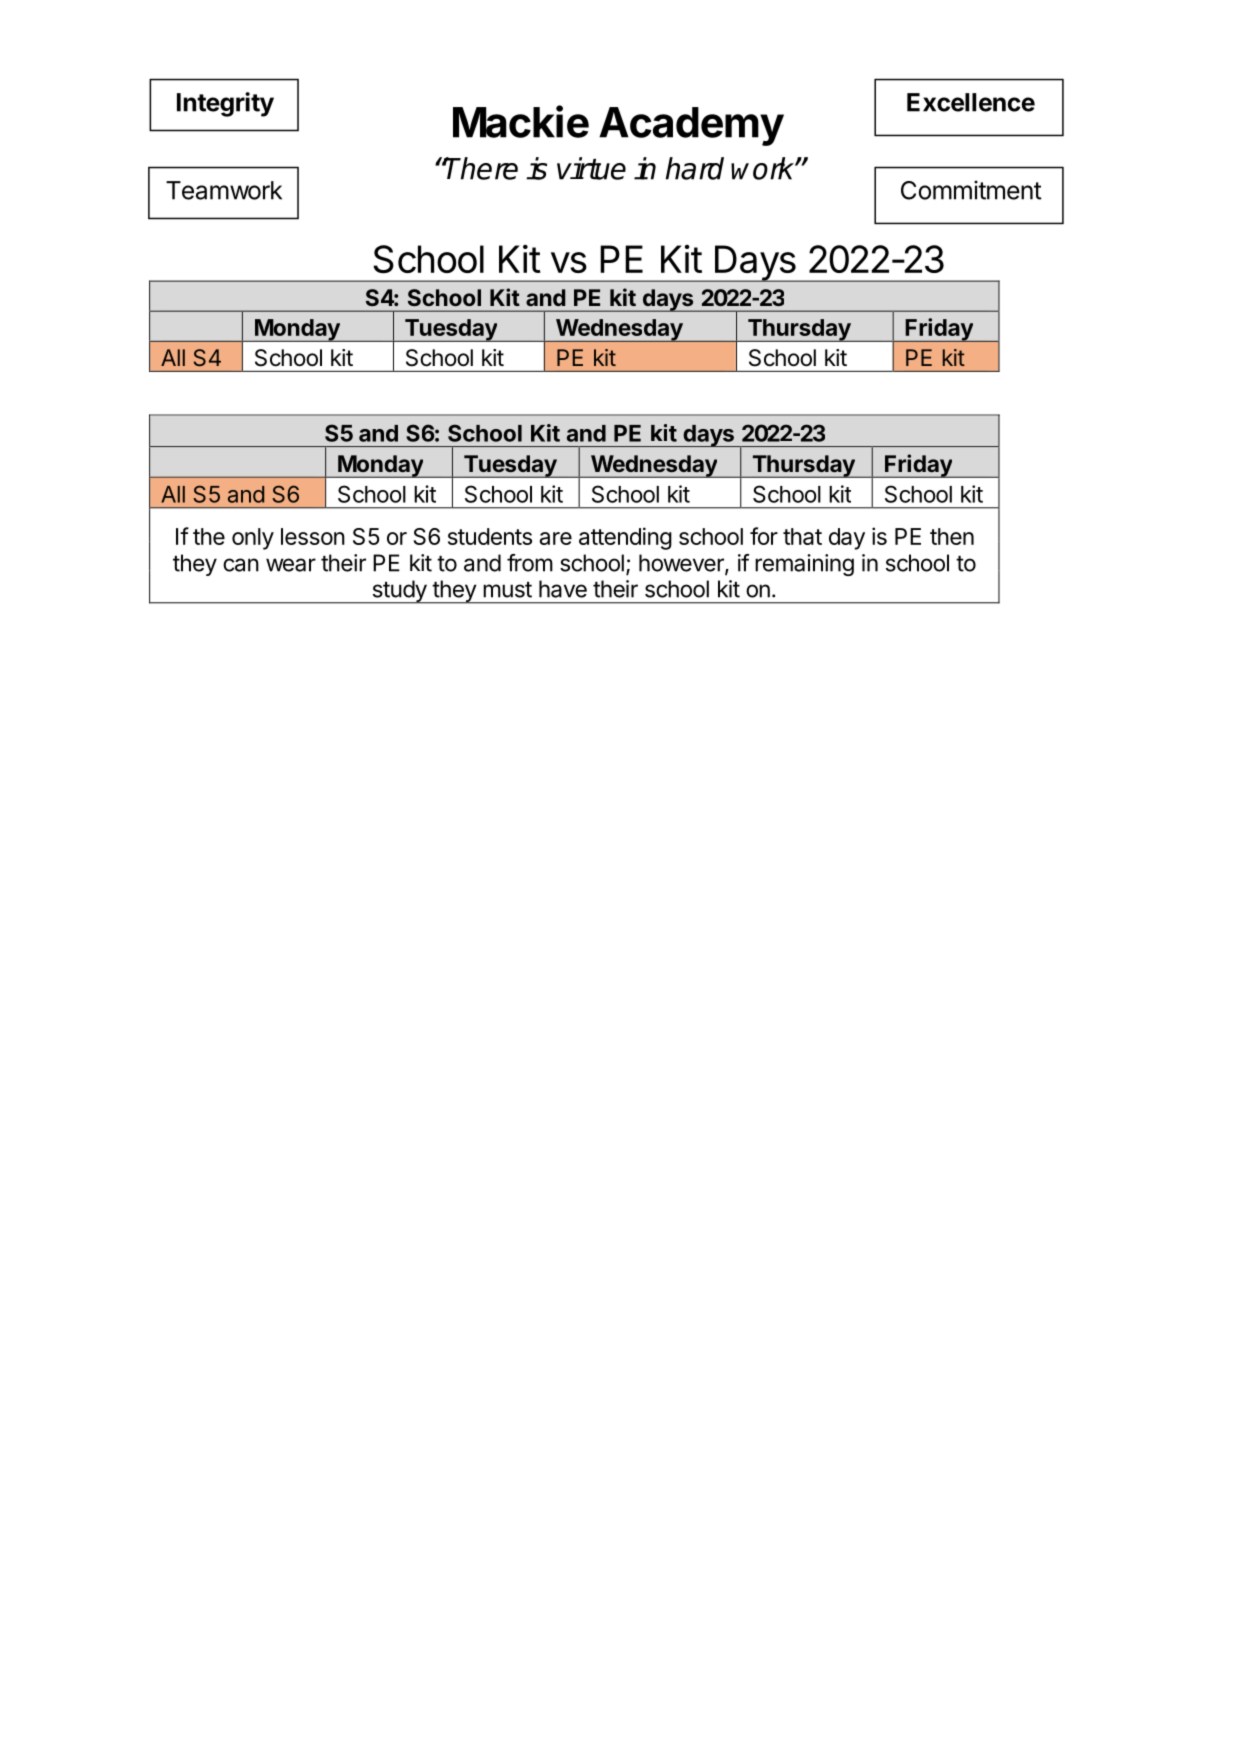 The image size is (1233, 1744). I want to click on are, so click(556, 538).
